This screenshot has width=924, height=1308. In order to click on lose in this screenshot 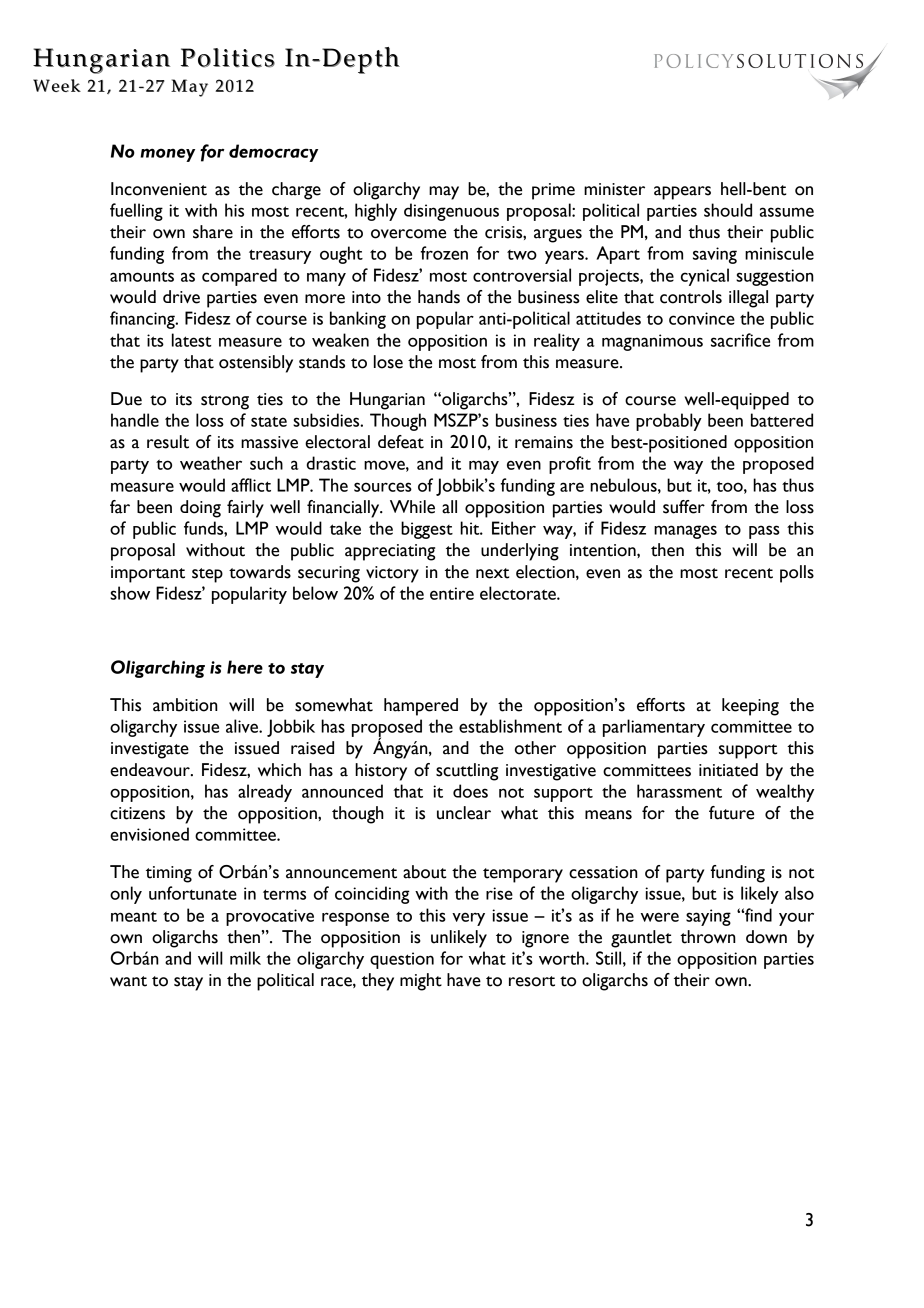, I will do `click(388, 362)`.
